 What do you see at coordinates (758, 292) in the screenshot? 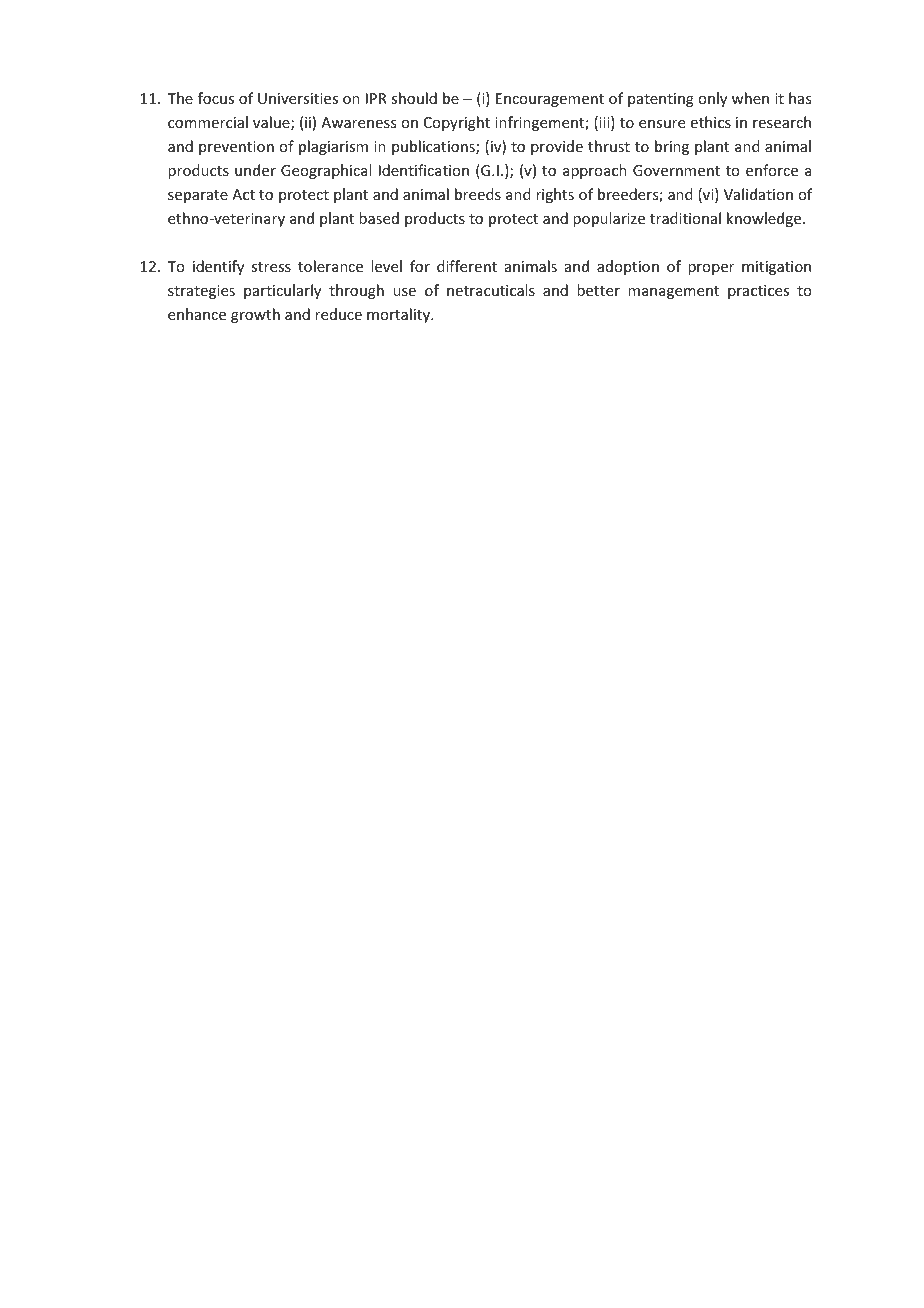
I see `practices` at bounding box center [758, 292].
